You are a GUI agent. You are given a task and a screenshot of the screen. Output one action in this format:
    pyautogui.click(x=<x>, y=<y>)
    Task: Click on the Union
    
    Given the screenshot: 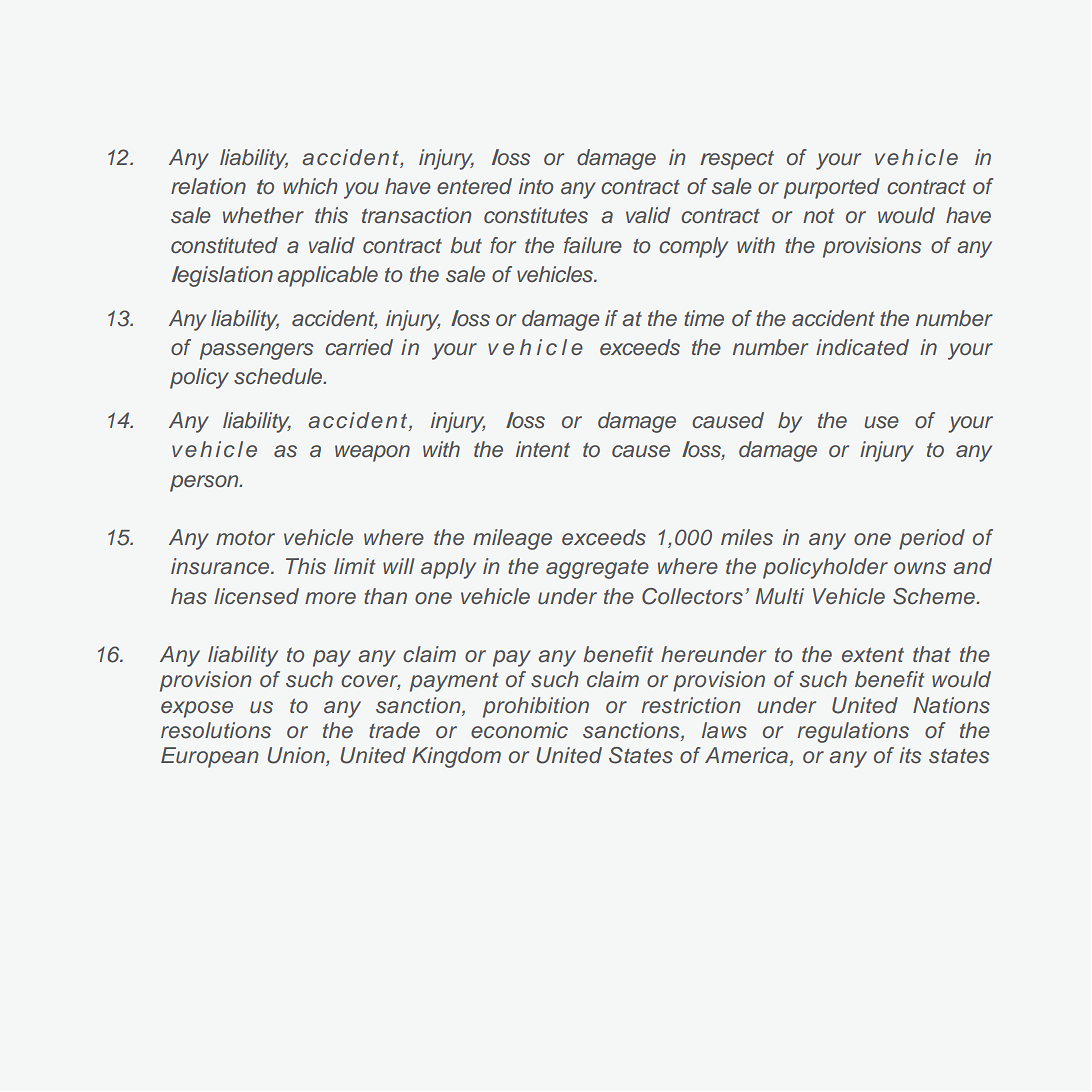 What is the action you would take?
    pyautogui.click(x=297, y=756)
